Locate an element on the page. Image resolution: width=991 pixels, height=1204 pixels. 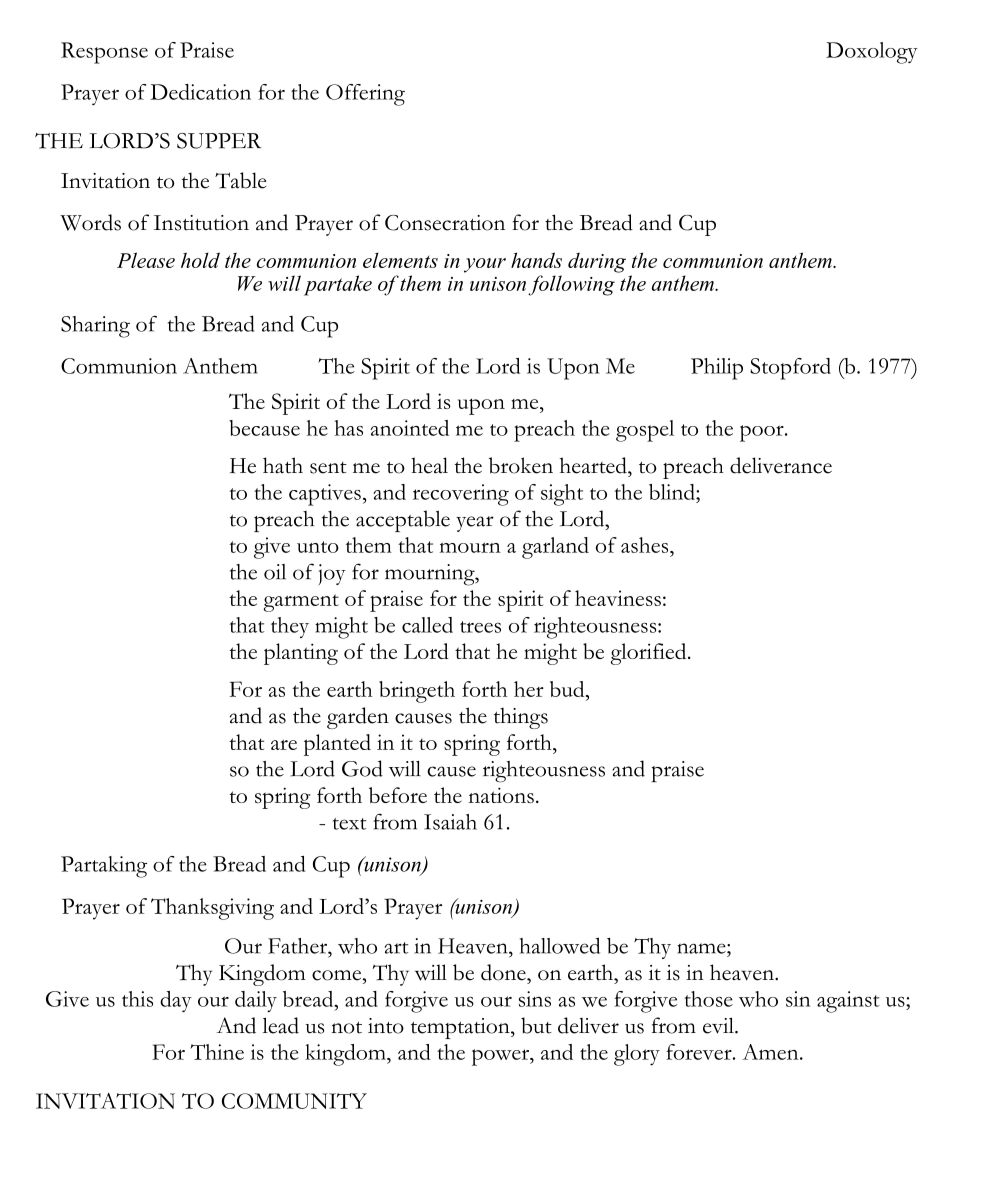
Offering is located at coordinates (365, 95).
